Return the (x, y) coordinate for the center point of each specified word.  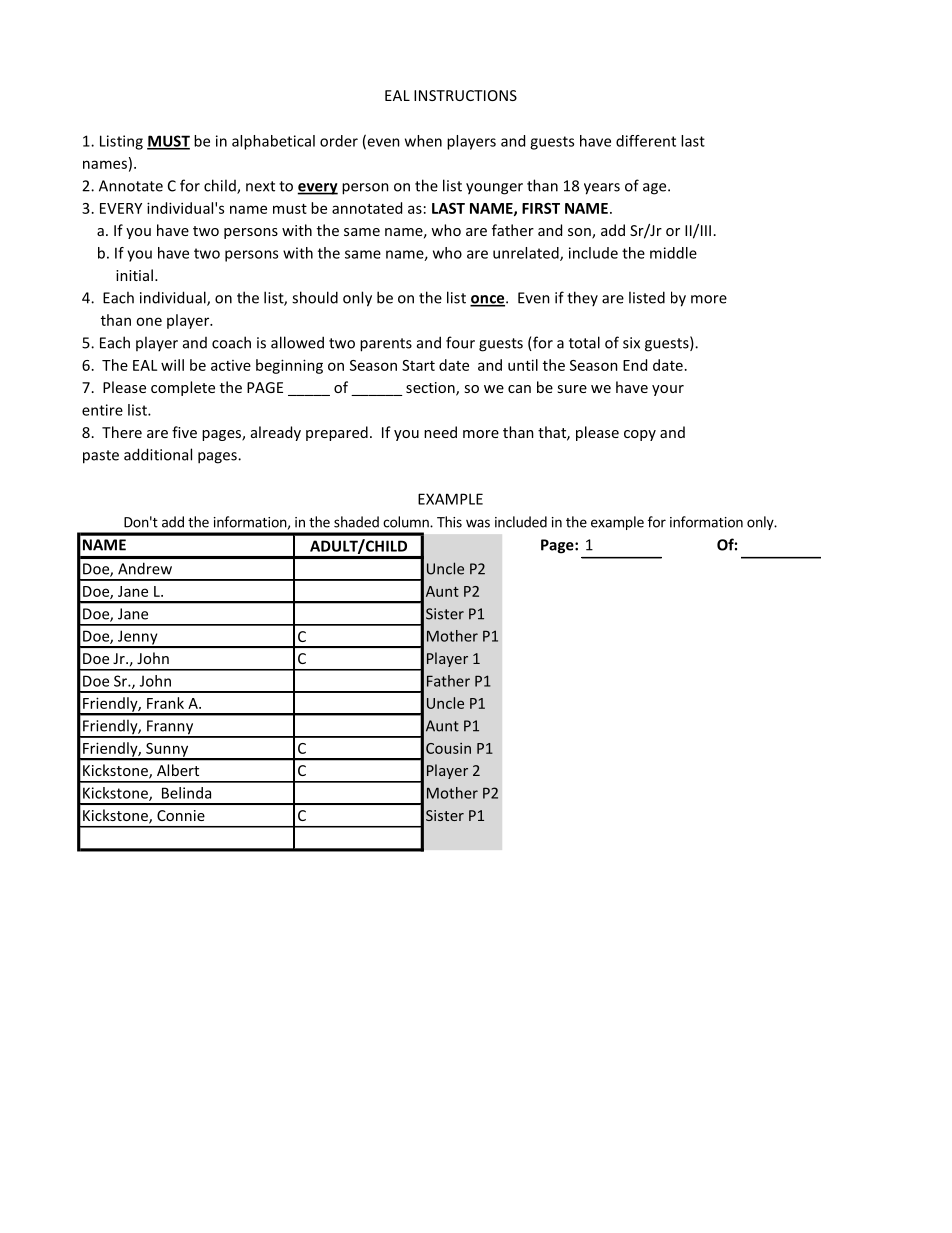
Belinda (186, 793)
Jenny (137, 638)
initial (134, 275)
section (431, 389)
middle (673, 253)
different (646, 141)
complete (183, 388)
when (423, 141)
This (449, 522)
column (407, 522)
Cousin (448, 748)
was (478, 523)
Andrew (145, 568)
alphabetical (273, 142)
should (315, 297)
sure (572, 389)
